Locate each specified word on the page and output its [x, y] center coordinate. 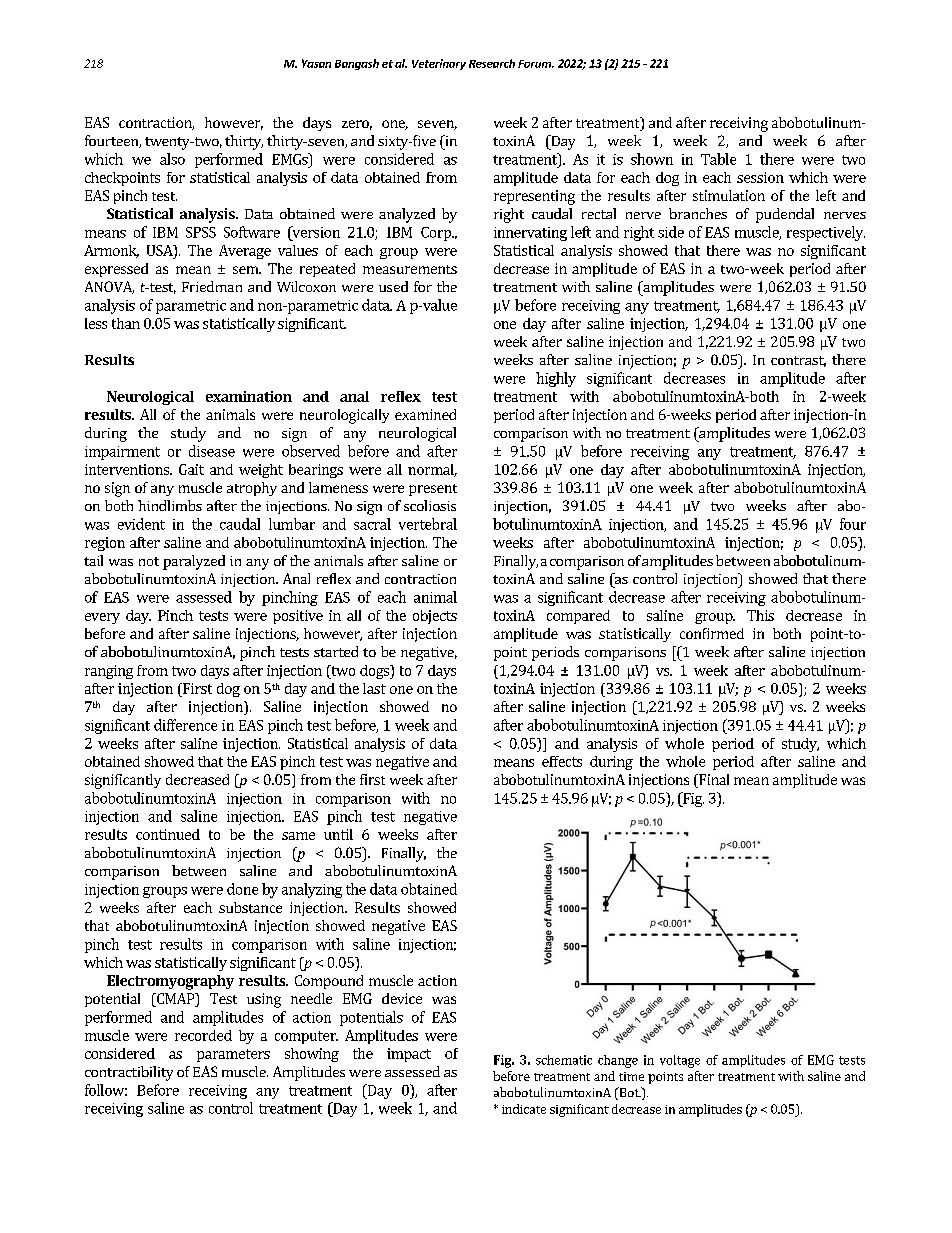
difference [185, 725]
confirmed [712, 633]
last [374, 688]
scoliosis [430, 505]
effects [562, 761]
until [338, 834]
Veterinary [439, 64]
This [760, 615]
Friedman [212, 286]
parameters [233, 1055]
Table [718, 159]
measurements [410, 269]
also [172, 159]
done [242, 889]
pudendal [785, 215]
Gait [191, 469]
